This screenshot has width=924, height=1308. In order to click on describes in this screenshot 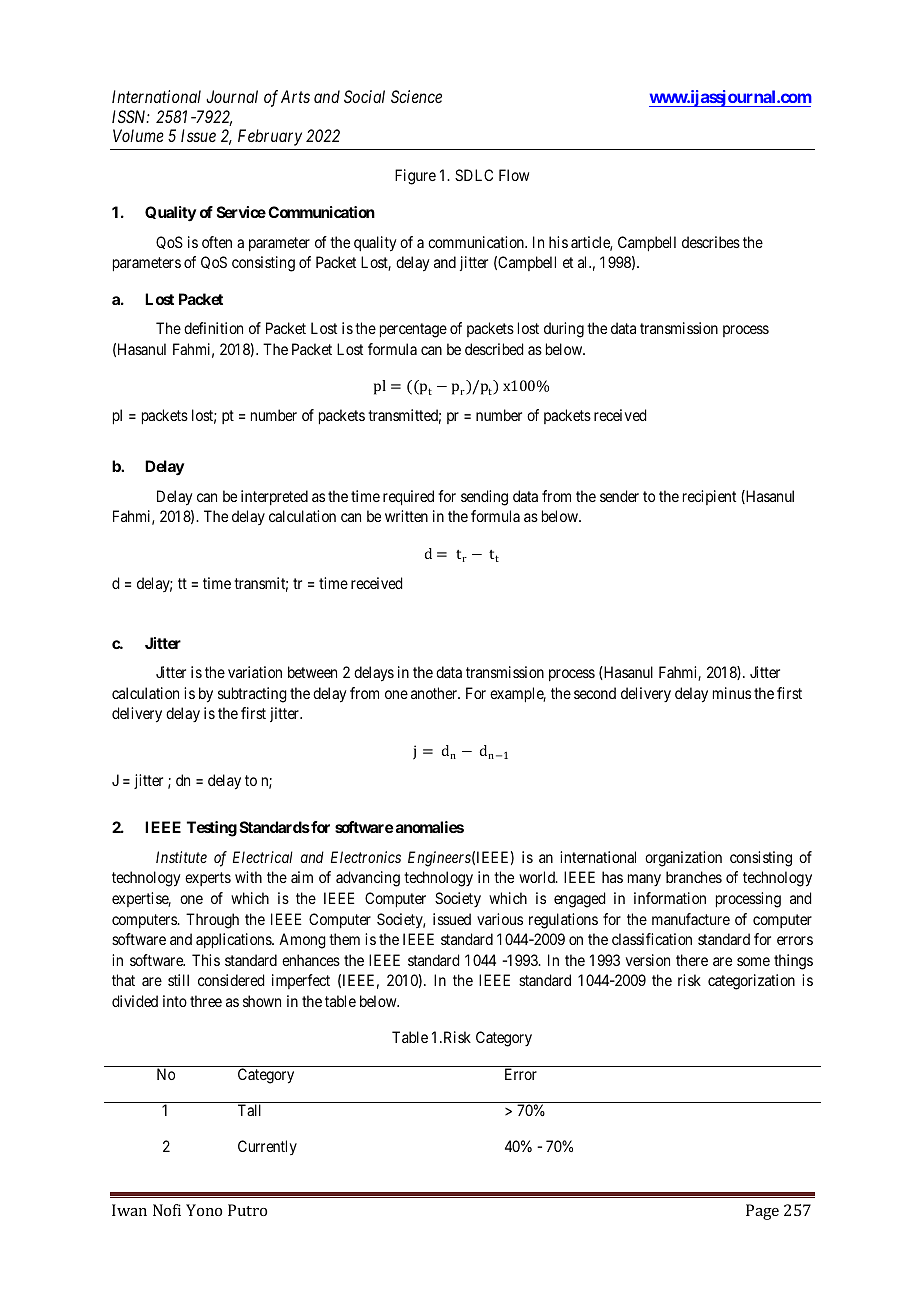, I will do `click(711, 242)`.
